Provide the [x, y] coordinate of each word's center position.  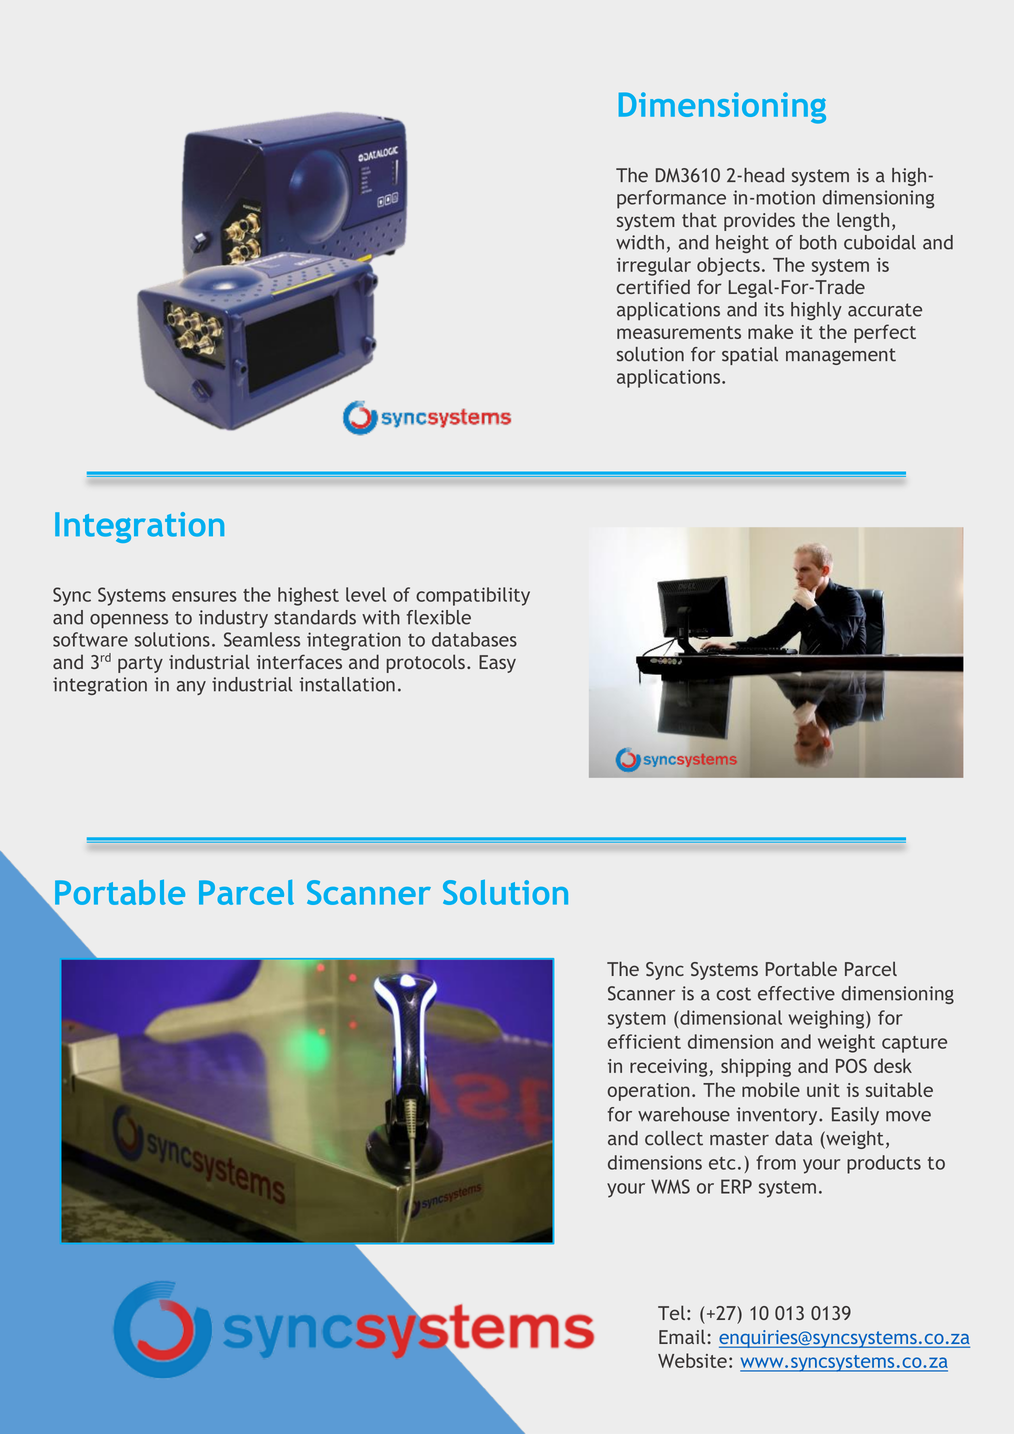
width [640, 242]
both [818, 242]
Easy [497, 664]
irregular [654, 266]
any [191, 688]
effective [796, 993]
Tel [671, 1312]
